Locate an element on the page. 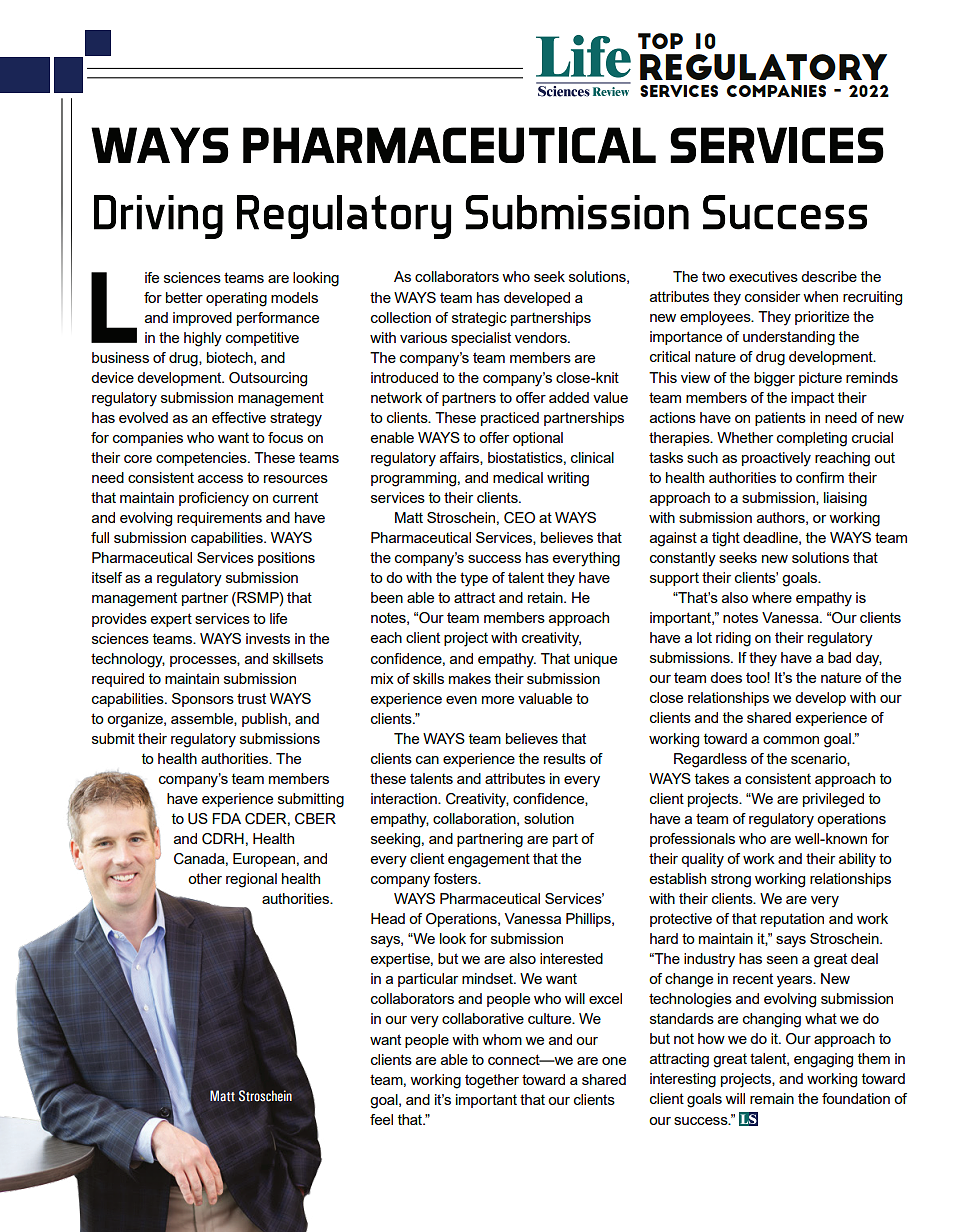 The image size is (971, 1232). TOP is located at coordinates (660, 41).
